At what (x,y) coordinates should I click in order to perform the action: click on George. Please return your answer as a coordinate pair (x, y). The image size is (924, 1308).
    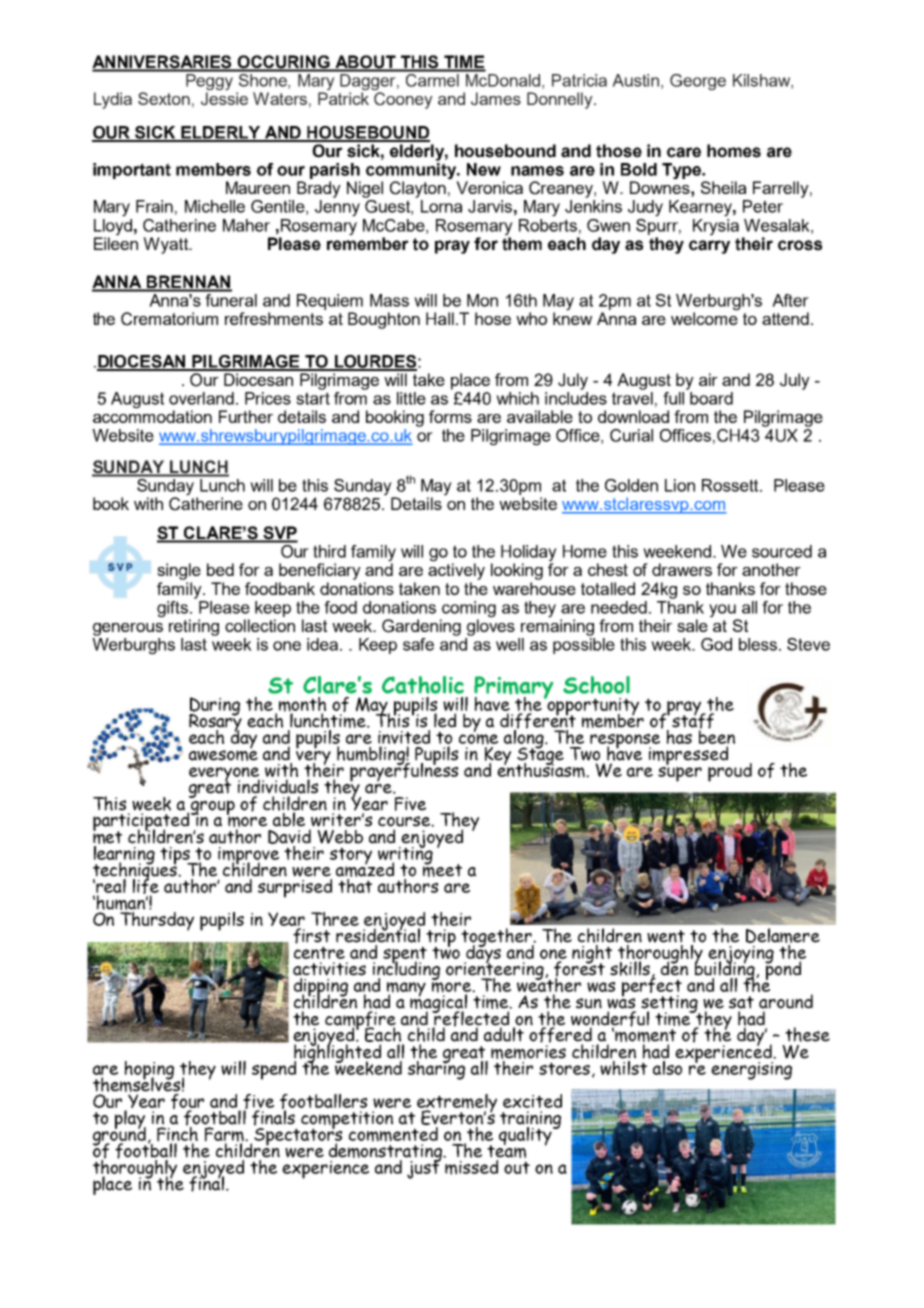
    Looking at the image, I should click on (698, 82).
